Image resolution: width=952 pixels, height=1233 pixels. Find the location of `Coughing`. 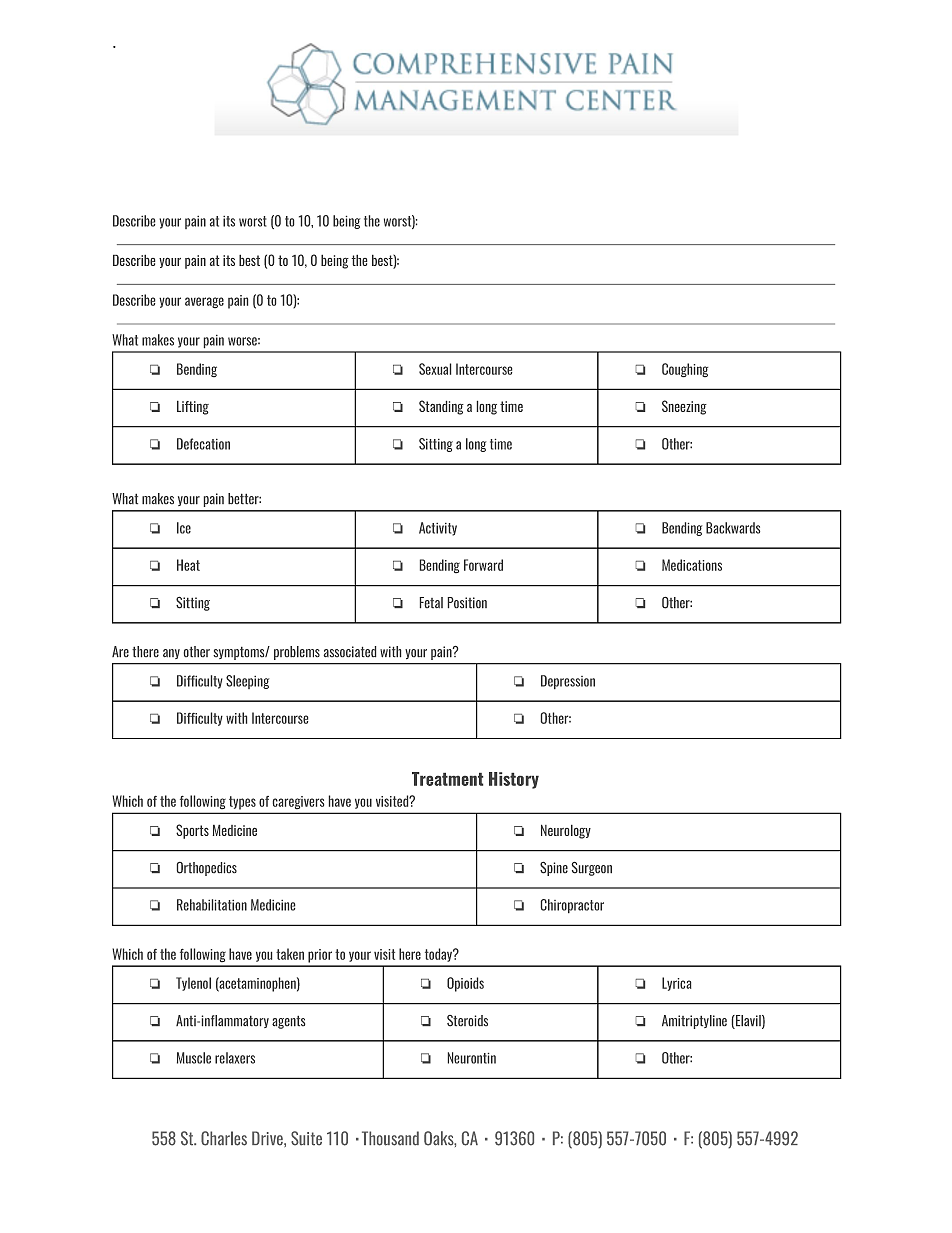

Coughing is located at coordinates (685, 370).
